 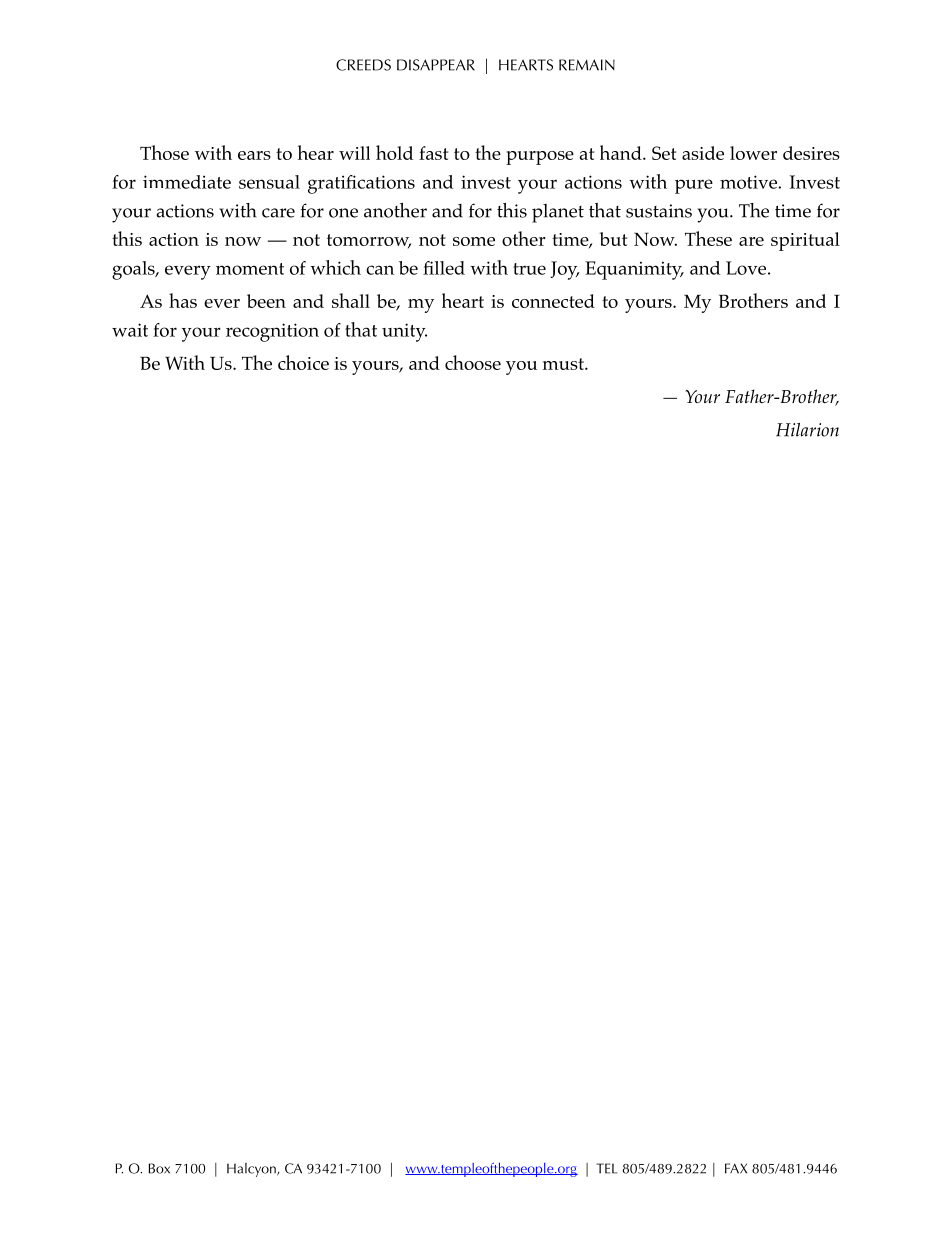 What do you see at coordinates (564, 364) in the screenshot?
I see `must` at bounding box center [564, 364].
